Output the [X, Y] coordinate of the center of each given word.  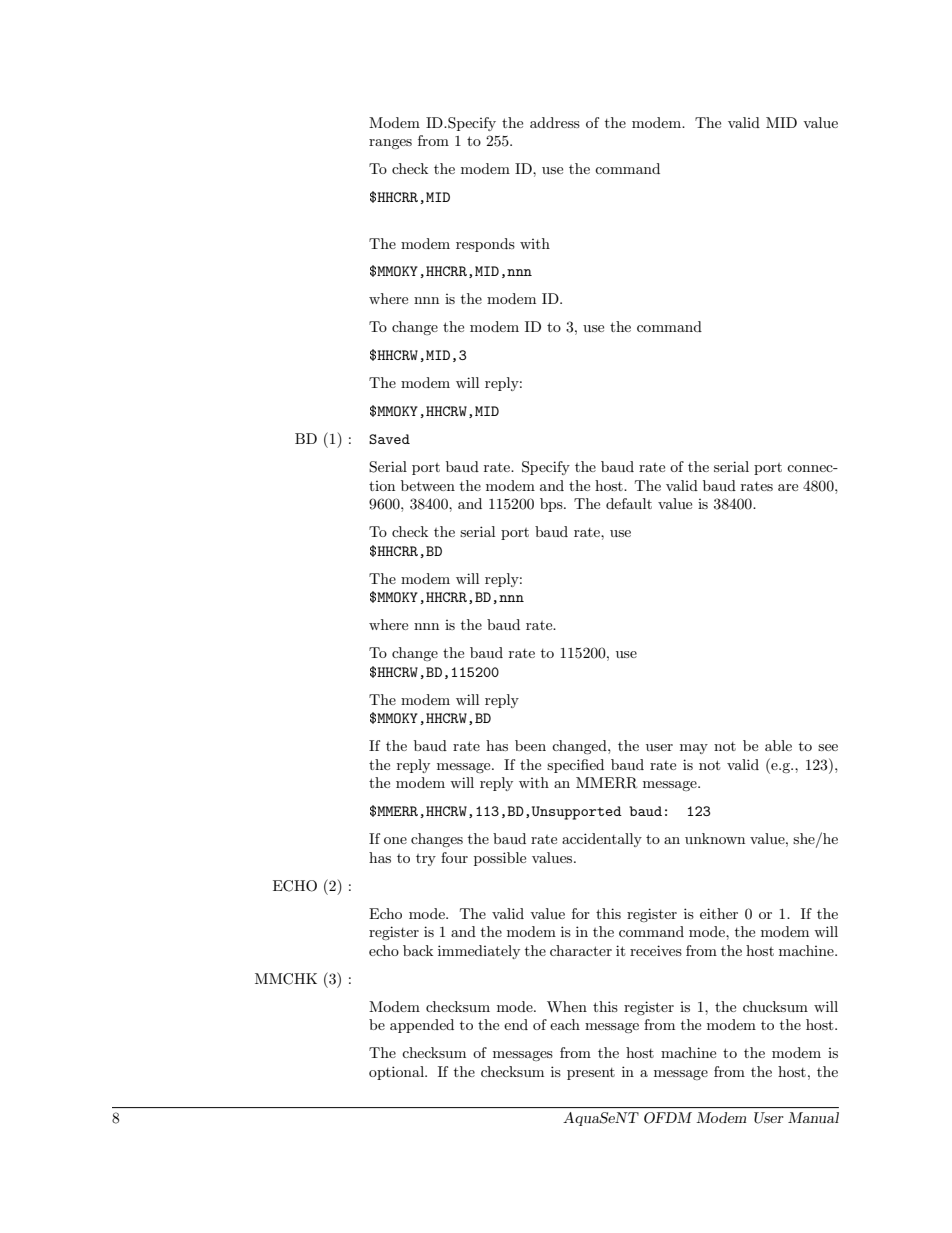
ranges [390, 144]
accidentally [602, 840]
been [530, 745]
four [454, 857]
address [555, 122]
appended [422, 1026]
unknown [715, 838]
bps [552, 505]
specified [575, 766]
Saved [389, 439]
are [788, 487]
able [778, 745]
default [629, 503]
